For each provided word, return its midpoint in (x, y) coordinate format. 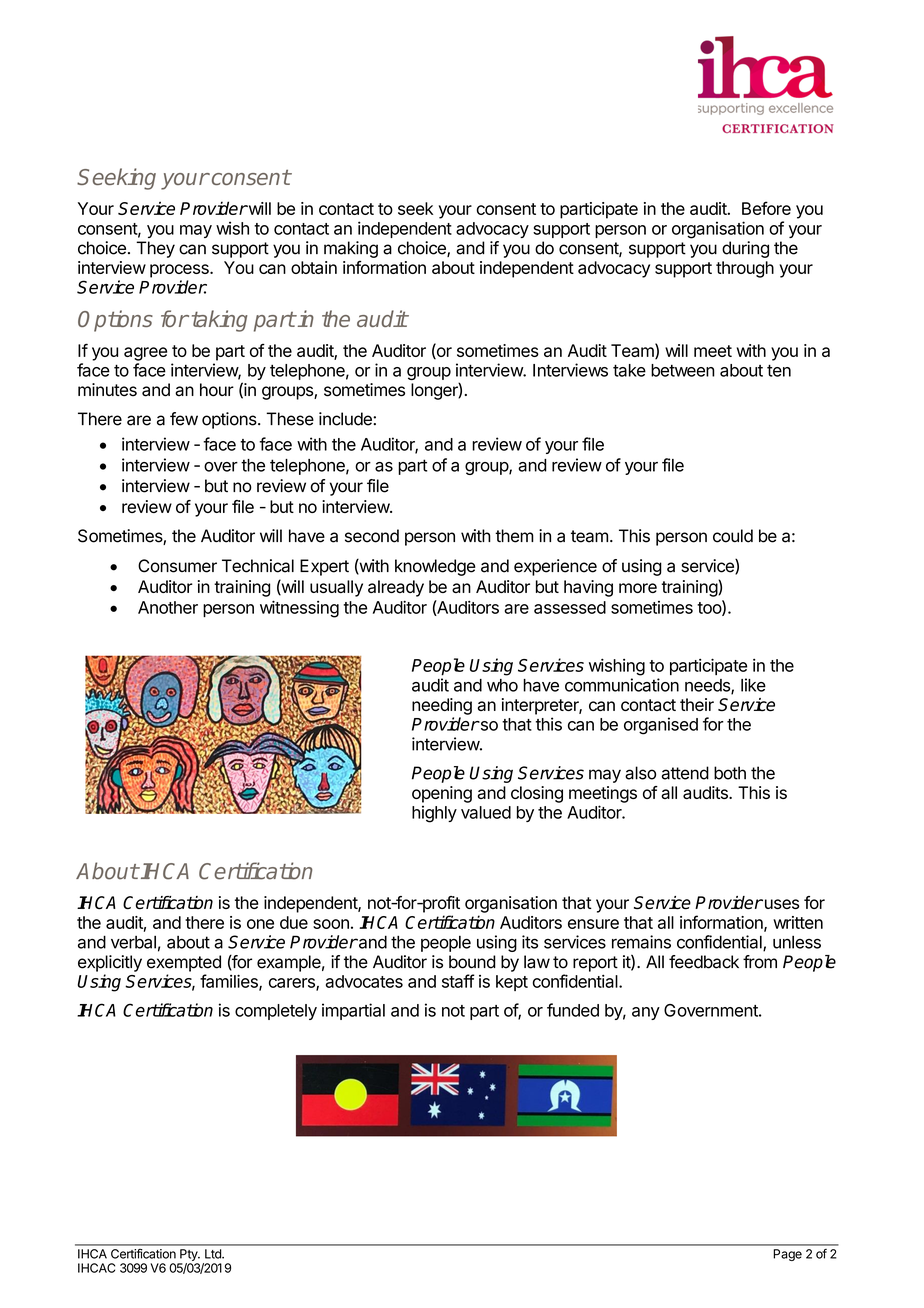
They (155, 249)
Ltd (214, 1254)
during (745, 249)
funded (573, 1010)
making (351, 249)
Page (787, 1255)
